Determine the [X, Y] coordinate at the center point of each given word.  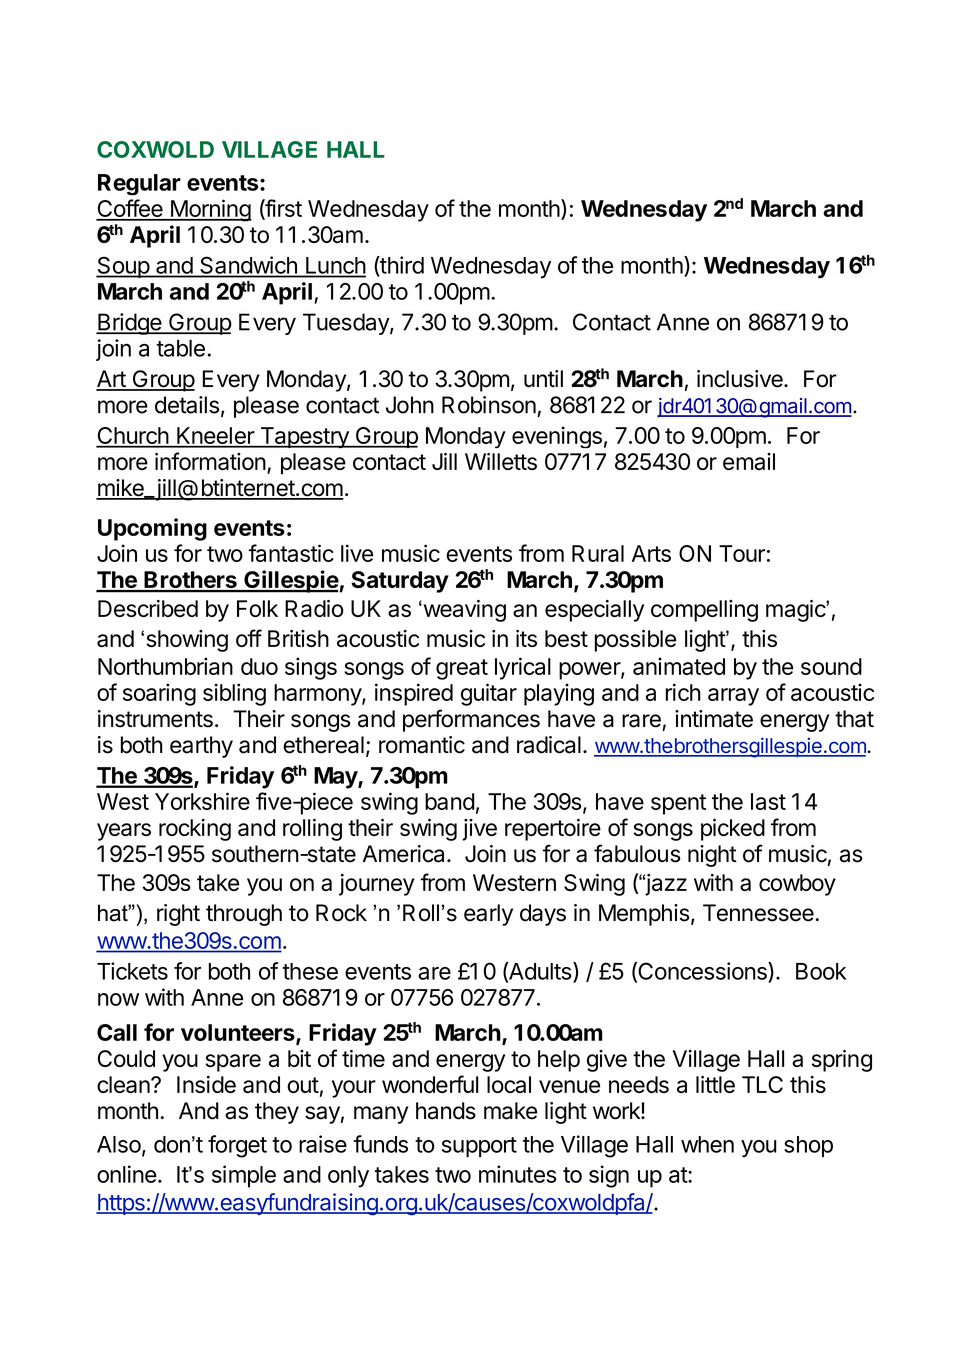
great [462, 669]
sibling [234, 694]
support [479, 1147]
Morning [210, 210]
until [543, 378]
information [210, 461]
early [488, 915]
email [749, 461]
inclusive [741, 379]
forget [237, 1146]
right [178, 915]
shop [808, 1146]
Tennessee [759, 913]
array [733, 697]
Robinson [489, 405]
